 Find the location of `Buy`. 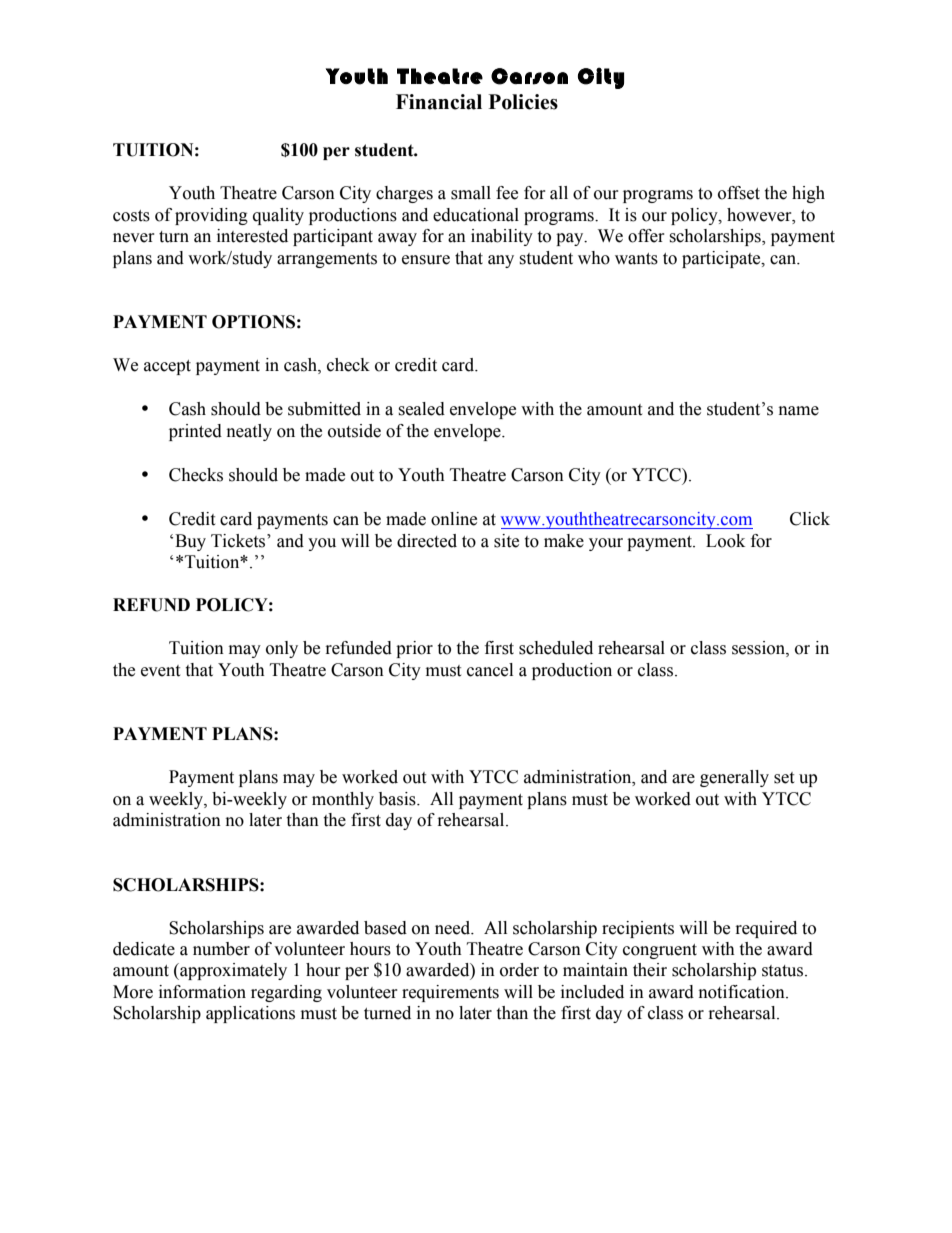

Buy is located at coordinates (190, 542).
